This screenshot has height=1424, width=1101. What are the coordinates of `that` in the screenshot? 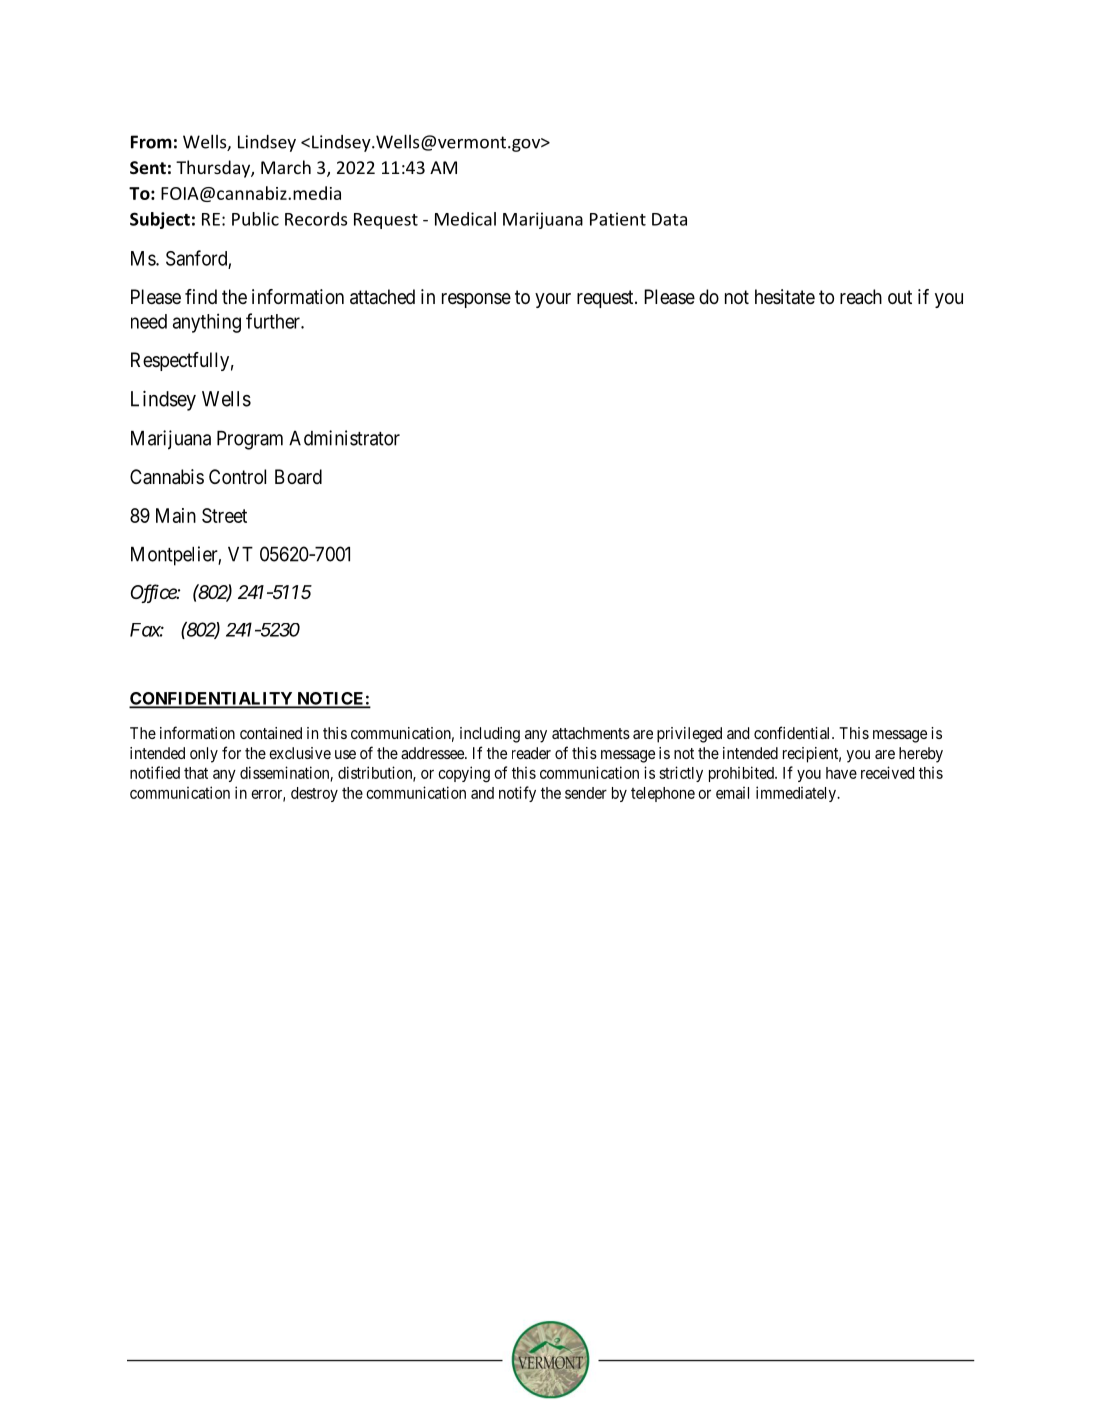 It's located at (196, 773).
